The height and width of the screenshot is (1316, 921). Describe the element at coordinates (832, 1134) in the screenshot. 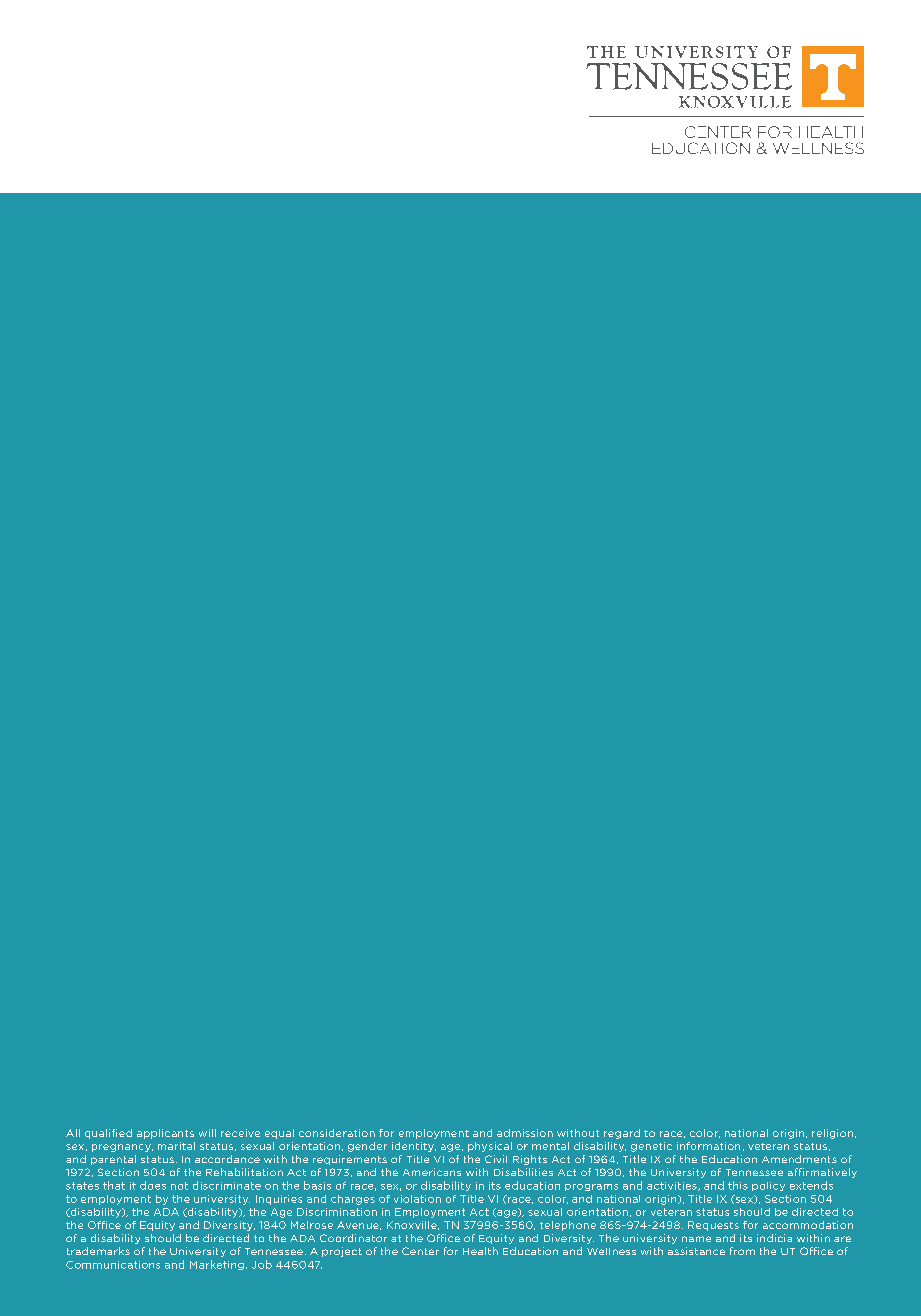

I see `religion` at that location.
